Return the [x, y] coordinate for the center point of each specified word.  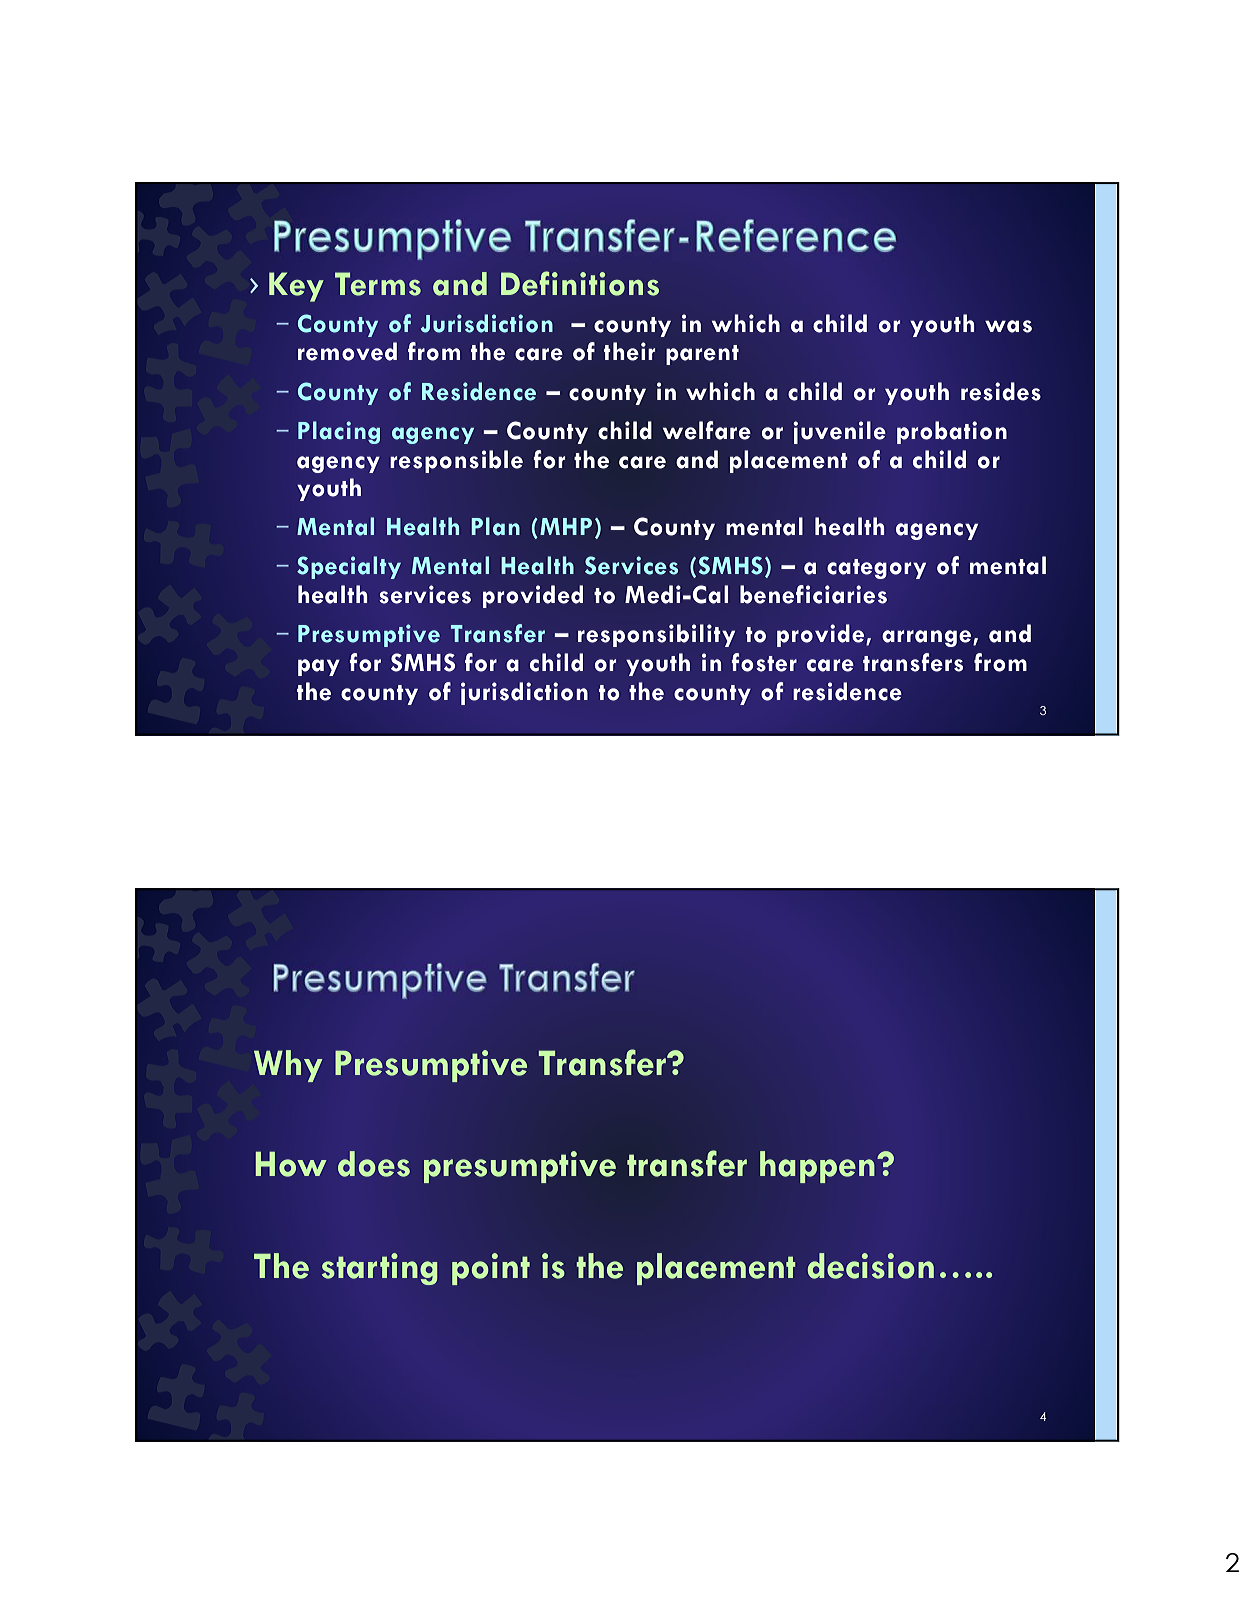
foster [764, 662]
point [491, 1269]
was [1008, 326]
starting [379, 1269]
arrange [928, 638]
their [629, 351]
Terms [378, 284]
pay [319, 667]
